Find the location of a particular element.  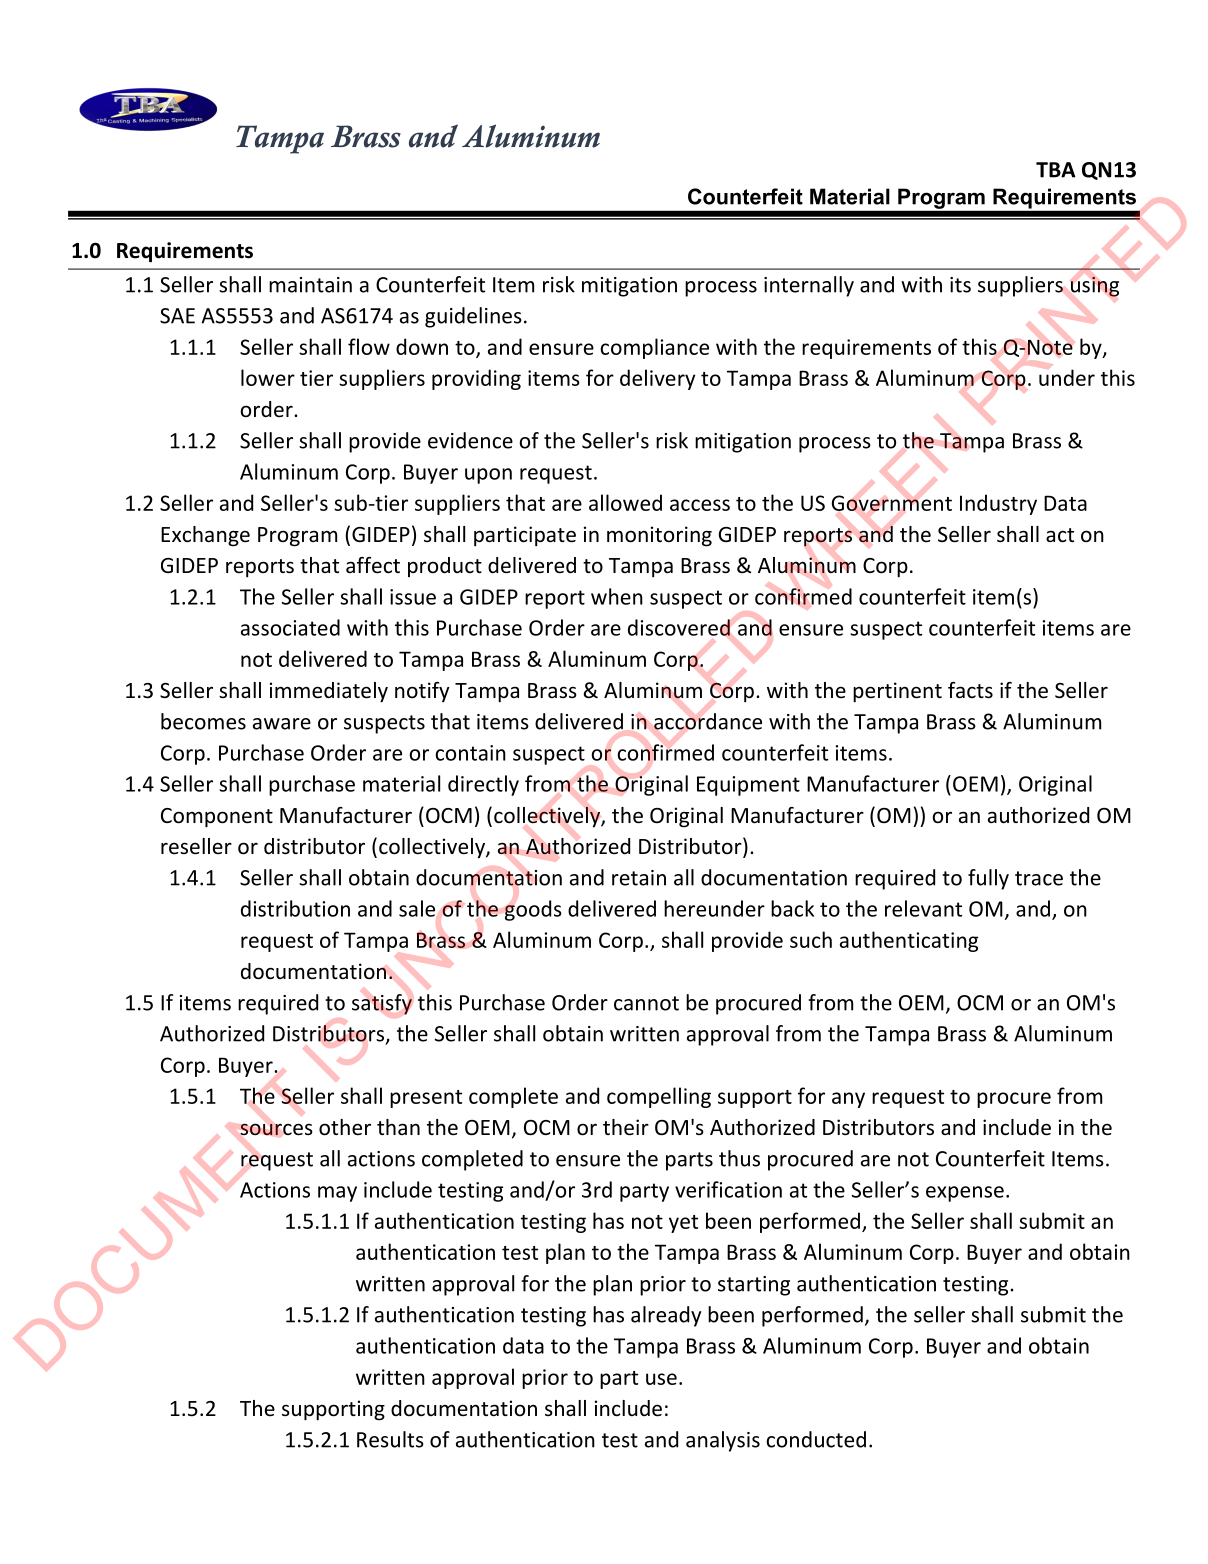

Component is located at coordinates (217, 818).
